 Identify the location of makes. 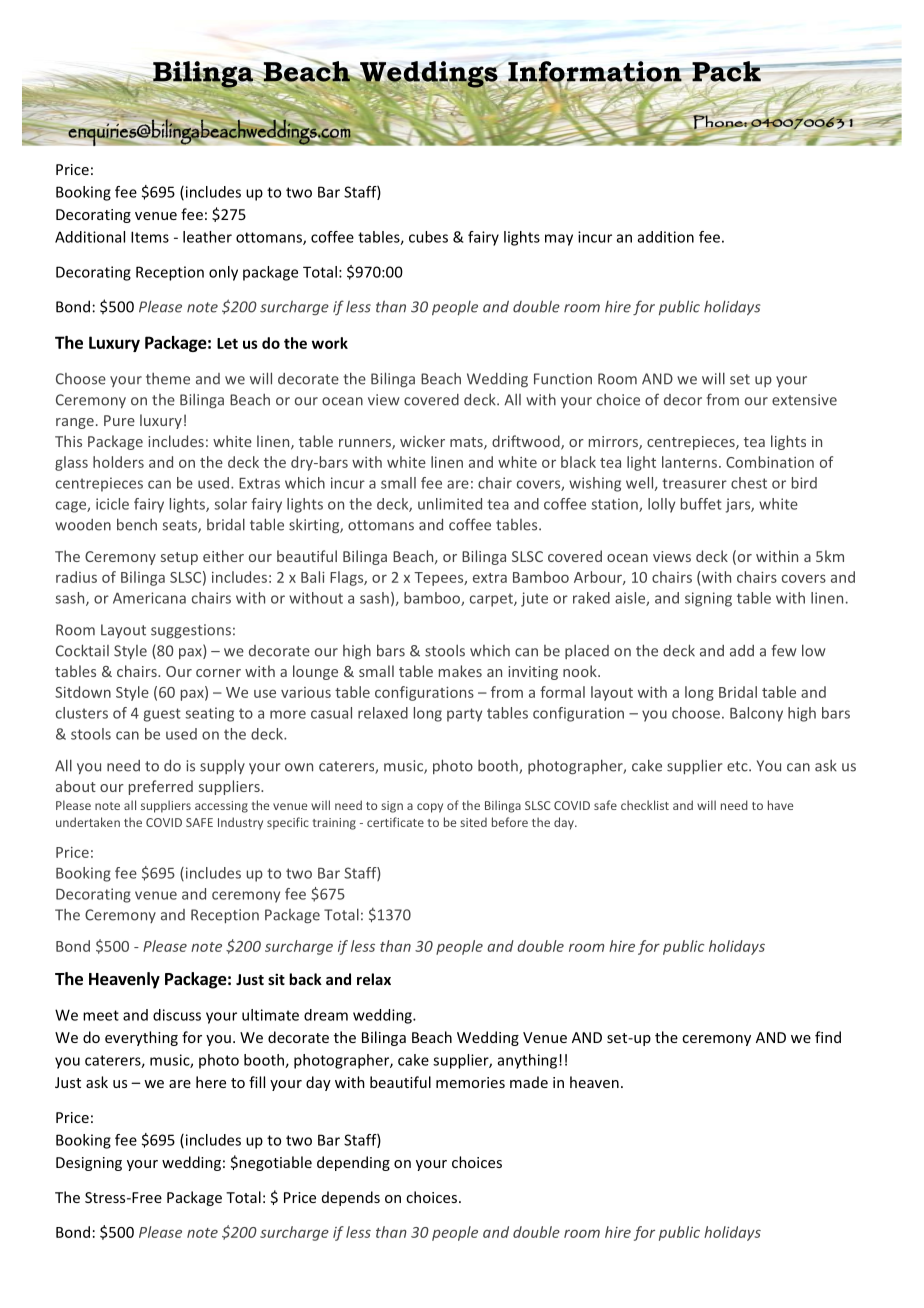
(460, 671).
